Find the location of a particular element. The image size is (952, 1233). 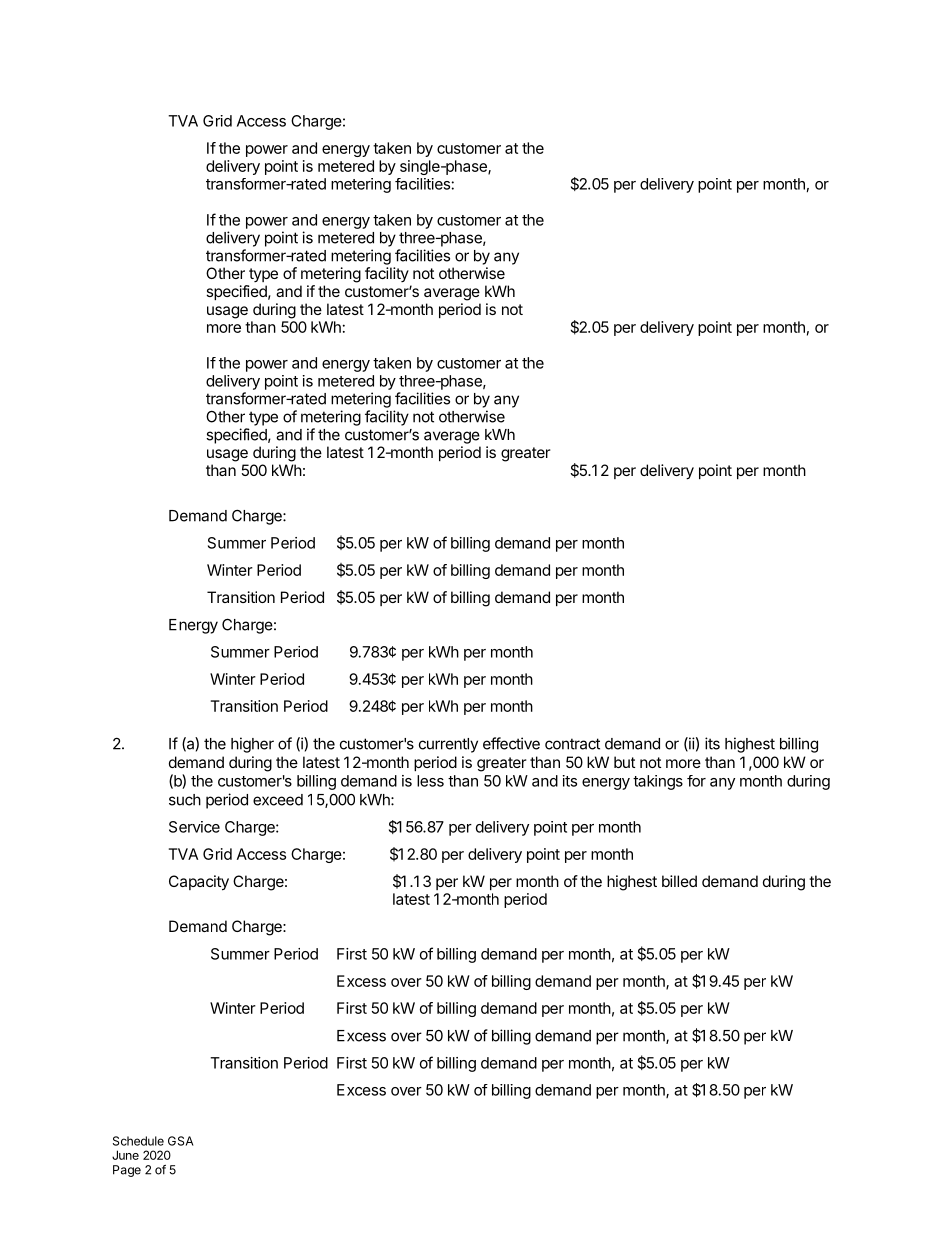

exceed is located at coordinates (278, 800).
